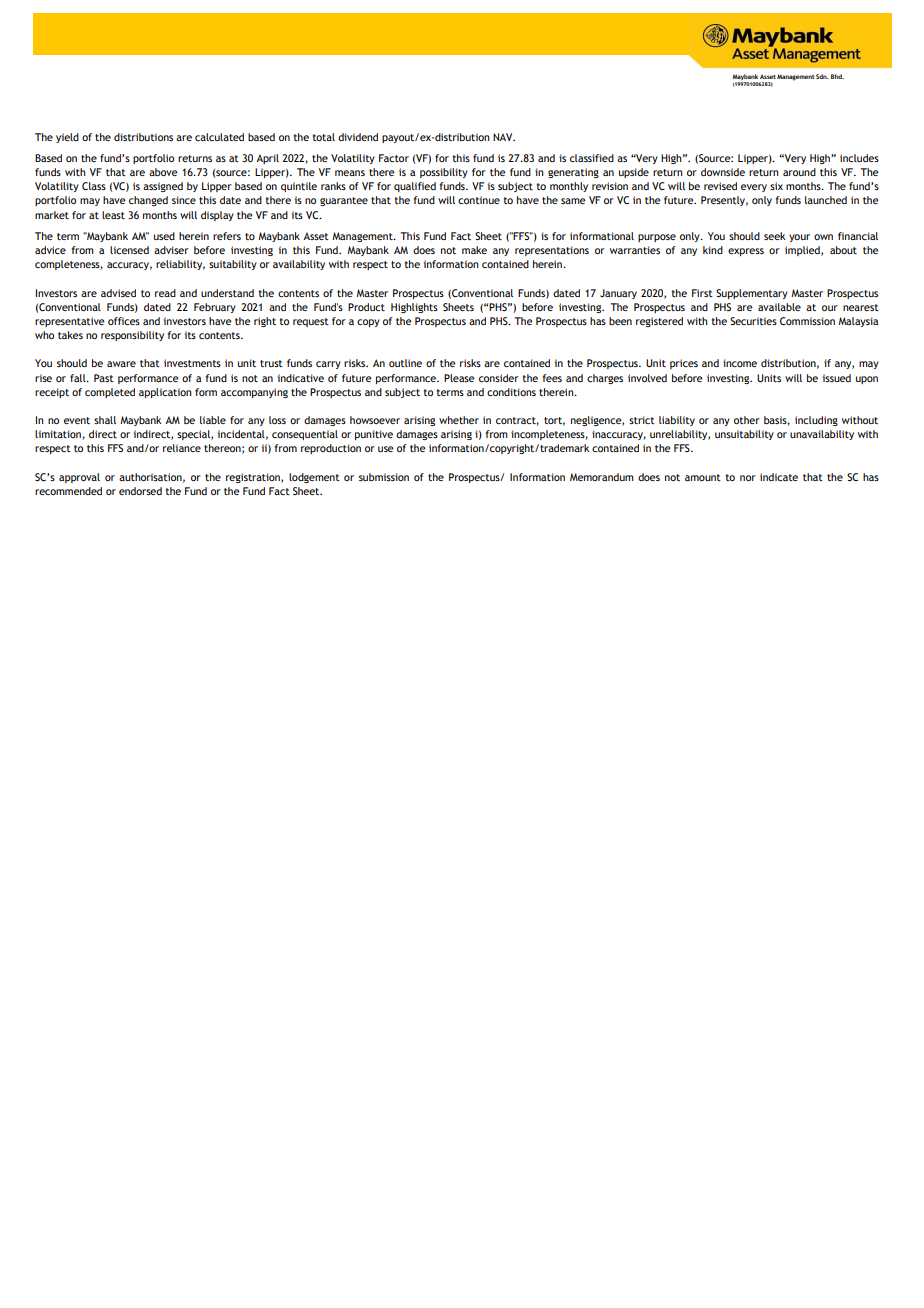 The width and height of the screenshot is (924, 1308). What do you see at coordinates (358, 137) in the screenshot?
I see `dividend` at bounding box center [358, 137].
